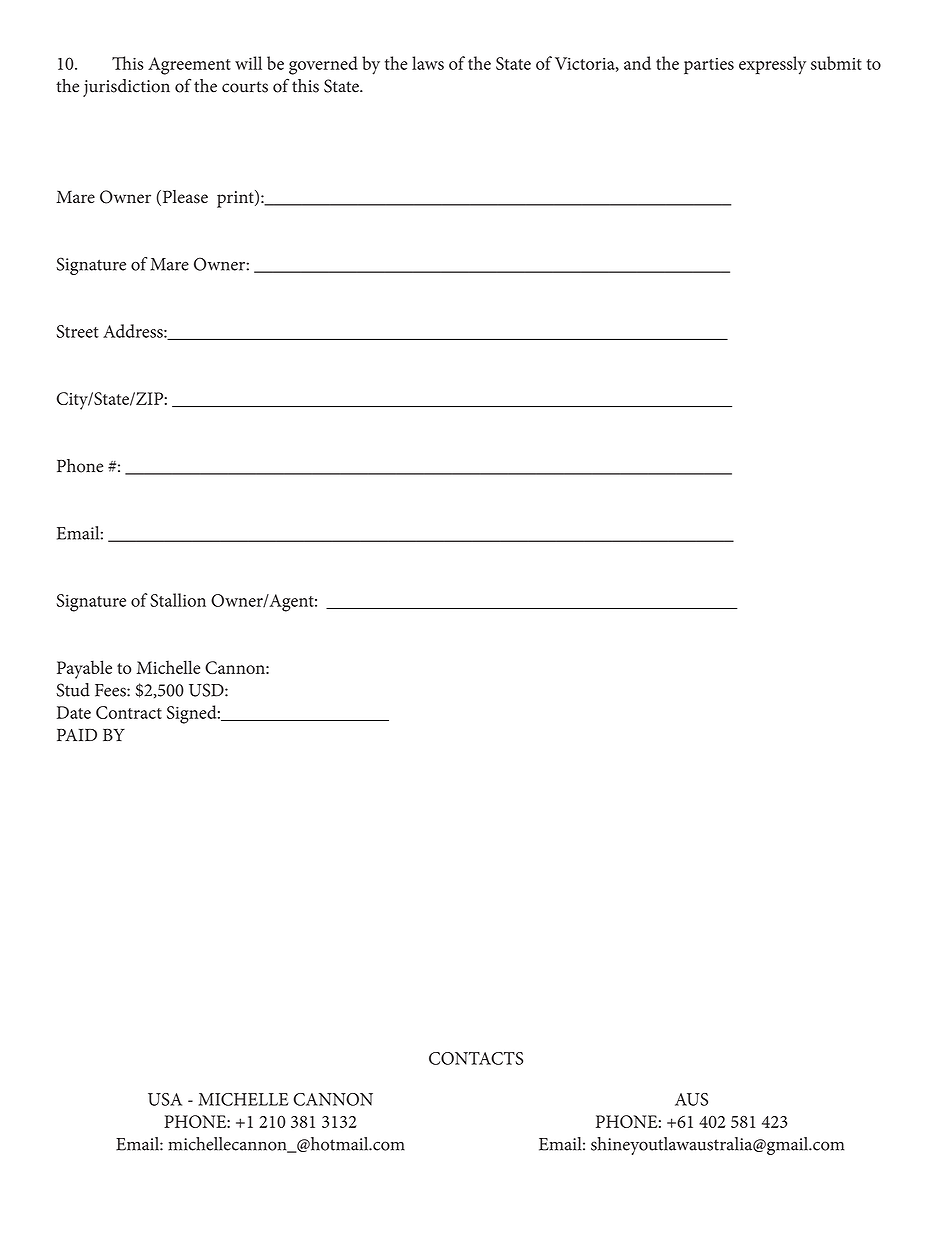  Describe the element at coordinates (111, 690) in the document. I see `Fees` at that location.
